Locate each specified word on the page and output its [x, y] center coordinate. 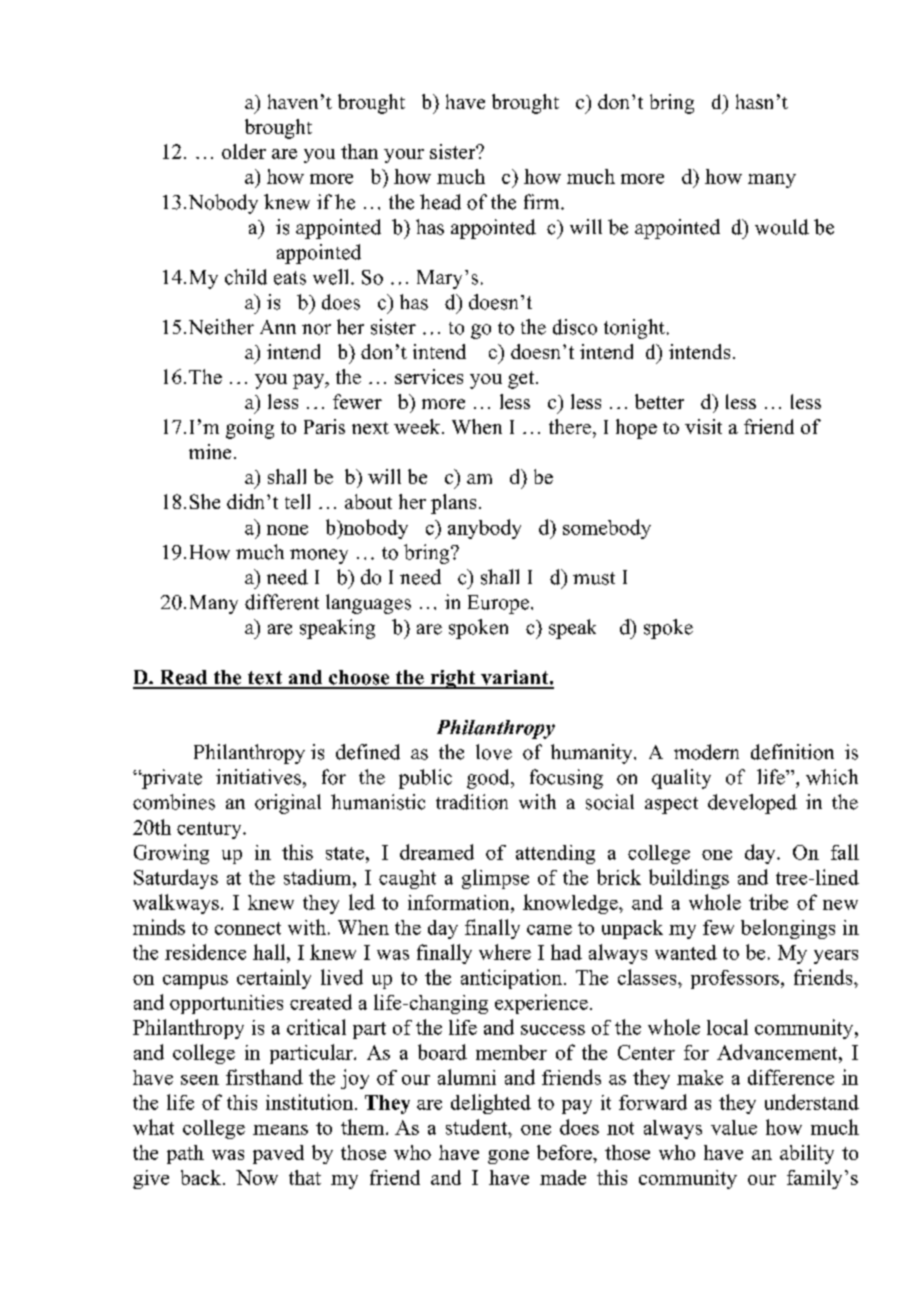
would [782, 227]
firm [543, 201]
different [282, 602]
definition [792, 752]
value [734, 1127]
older [244, 151]
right [453, 679]
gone [508, 1157]
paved [278, 1154]
